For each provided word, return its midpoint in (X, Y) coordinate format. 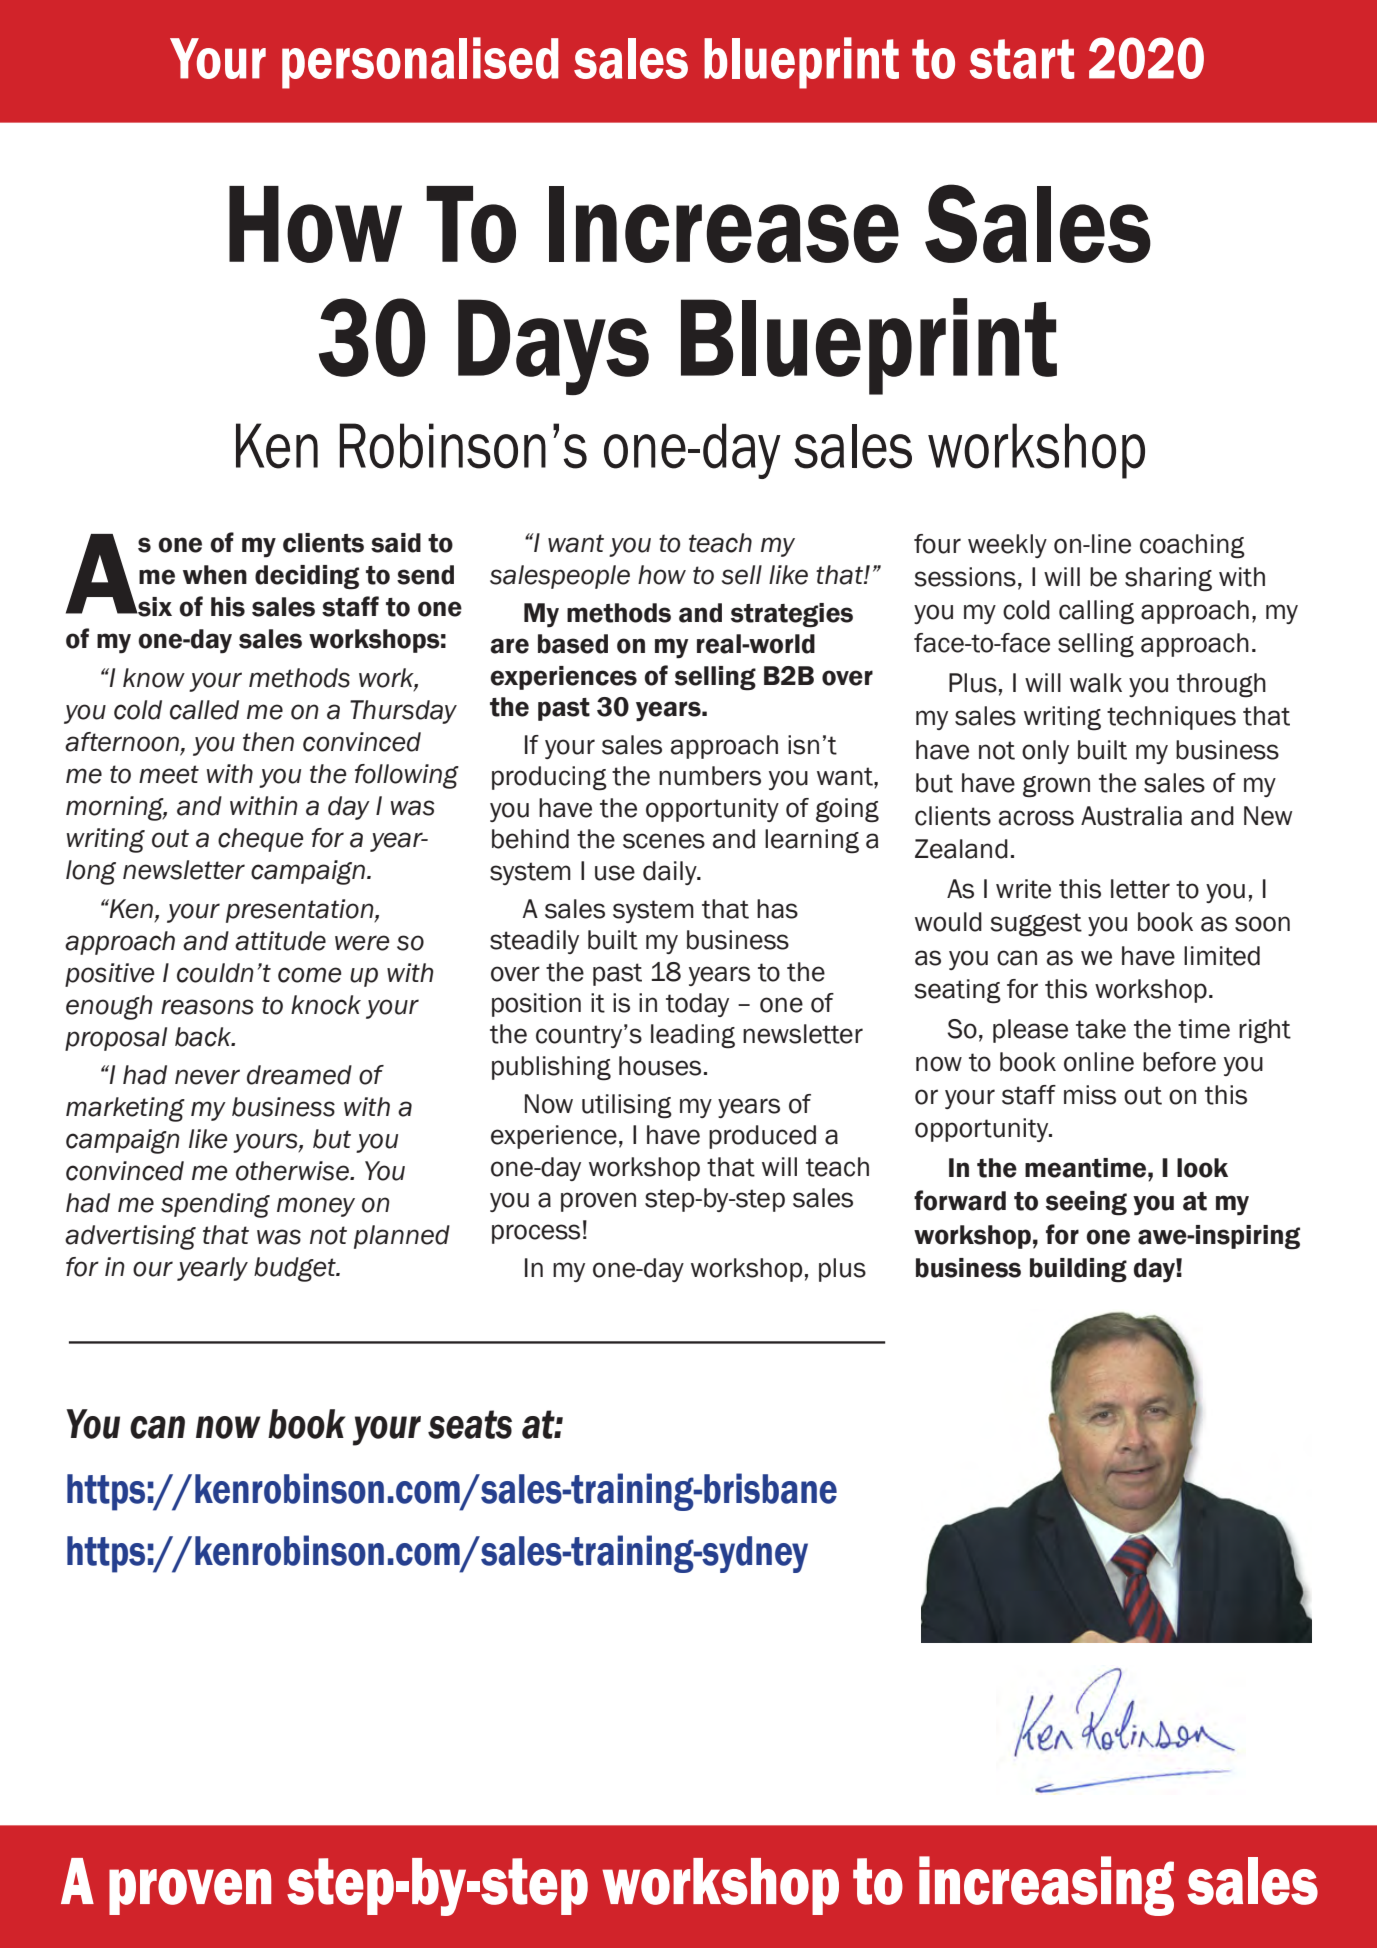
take (1101, 1029)
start (1022, 59)
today (697, 1005)
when (215, 575)
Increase (724, 224)
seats (470, 1424)
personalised (420, 63)
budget (296, 1269)
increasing (1046, 1886)
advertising (130, 1237)
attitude (280, 941)
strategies (792, 615)
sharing (1168, 579)
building (1078, 1270)
